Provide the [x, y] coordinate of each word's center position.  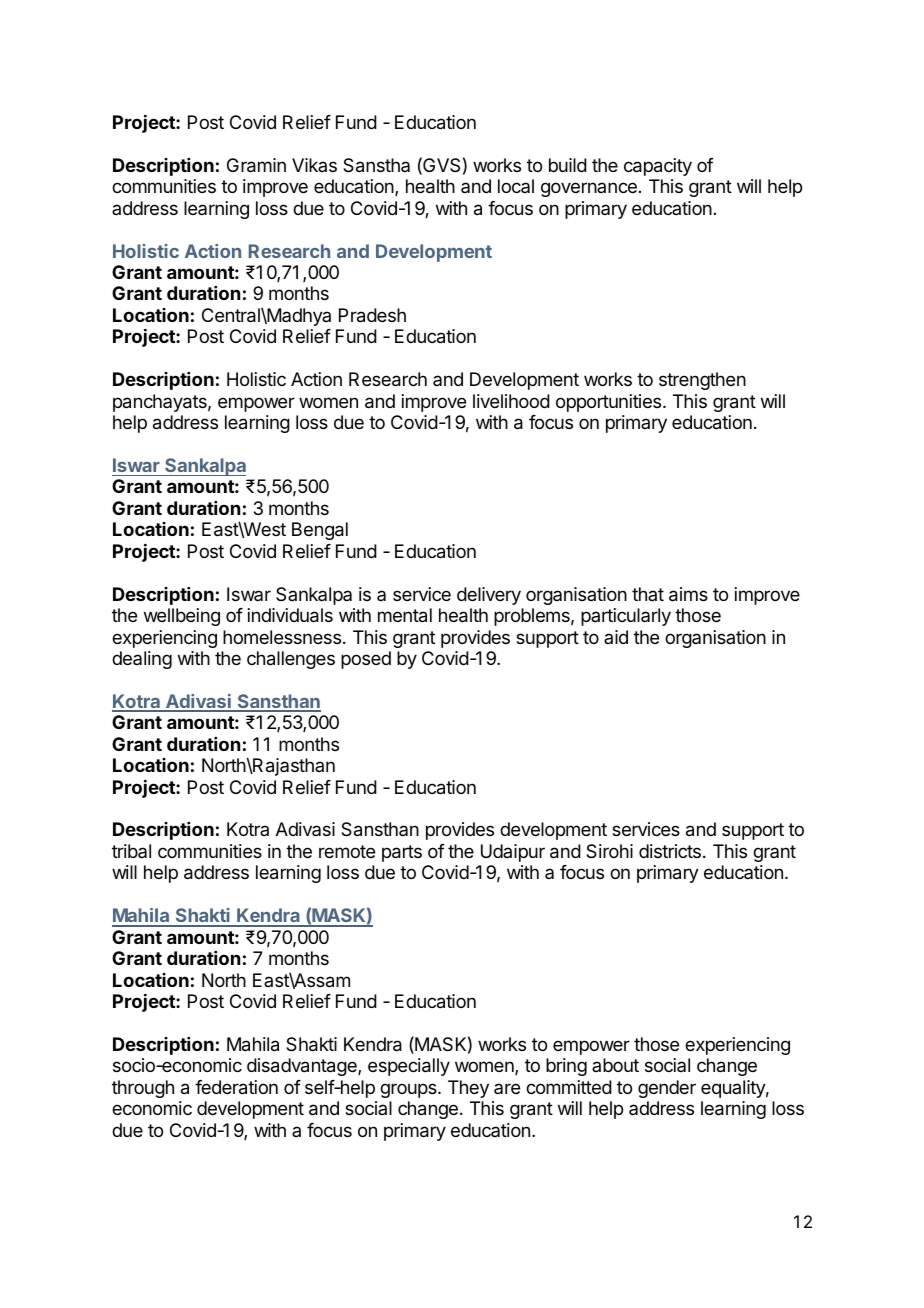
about [615, 1065]
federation [236, 1087]
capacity [658, 167]
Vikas [314, 165]
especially [409, 1067]
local [516, 186]
